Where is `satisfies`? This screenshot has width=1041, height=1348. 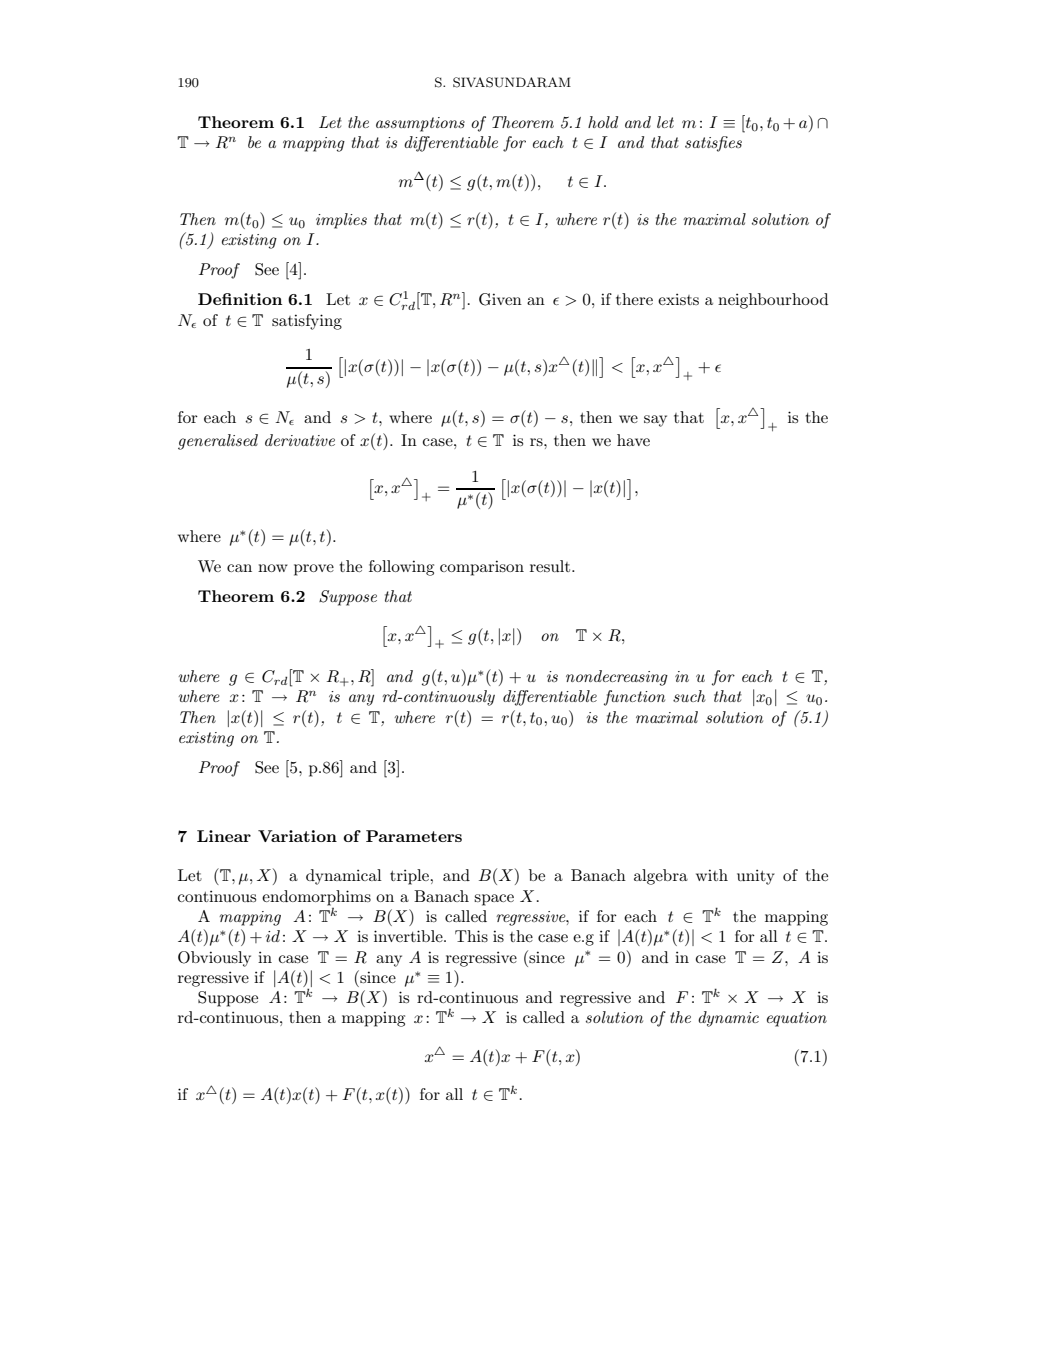
satisfies is located at coordinates (713, 144).
